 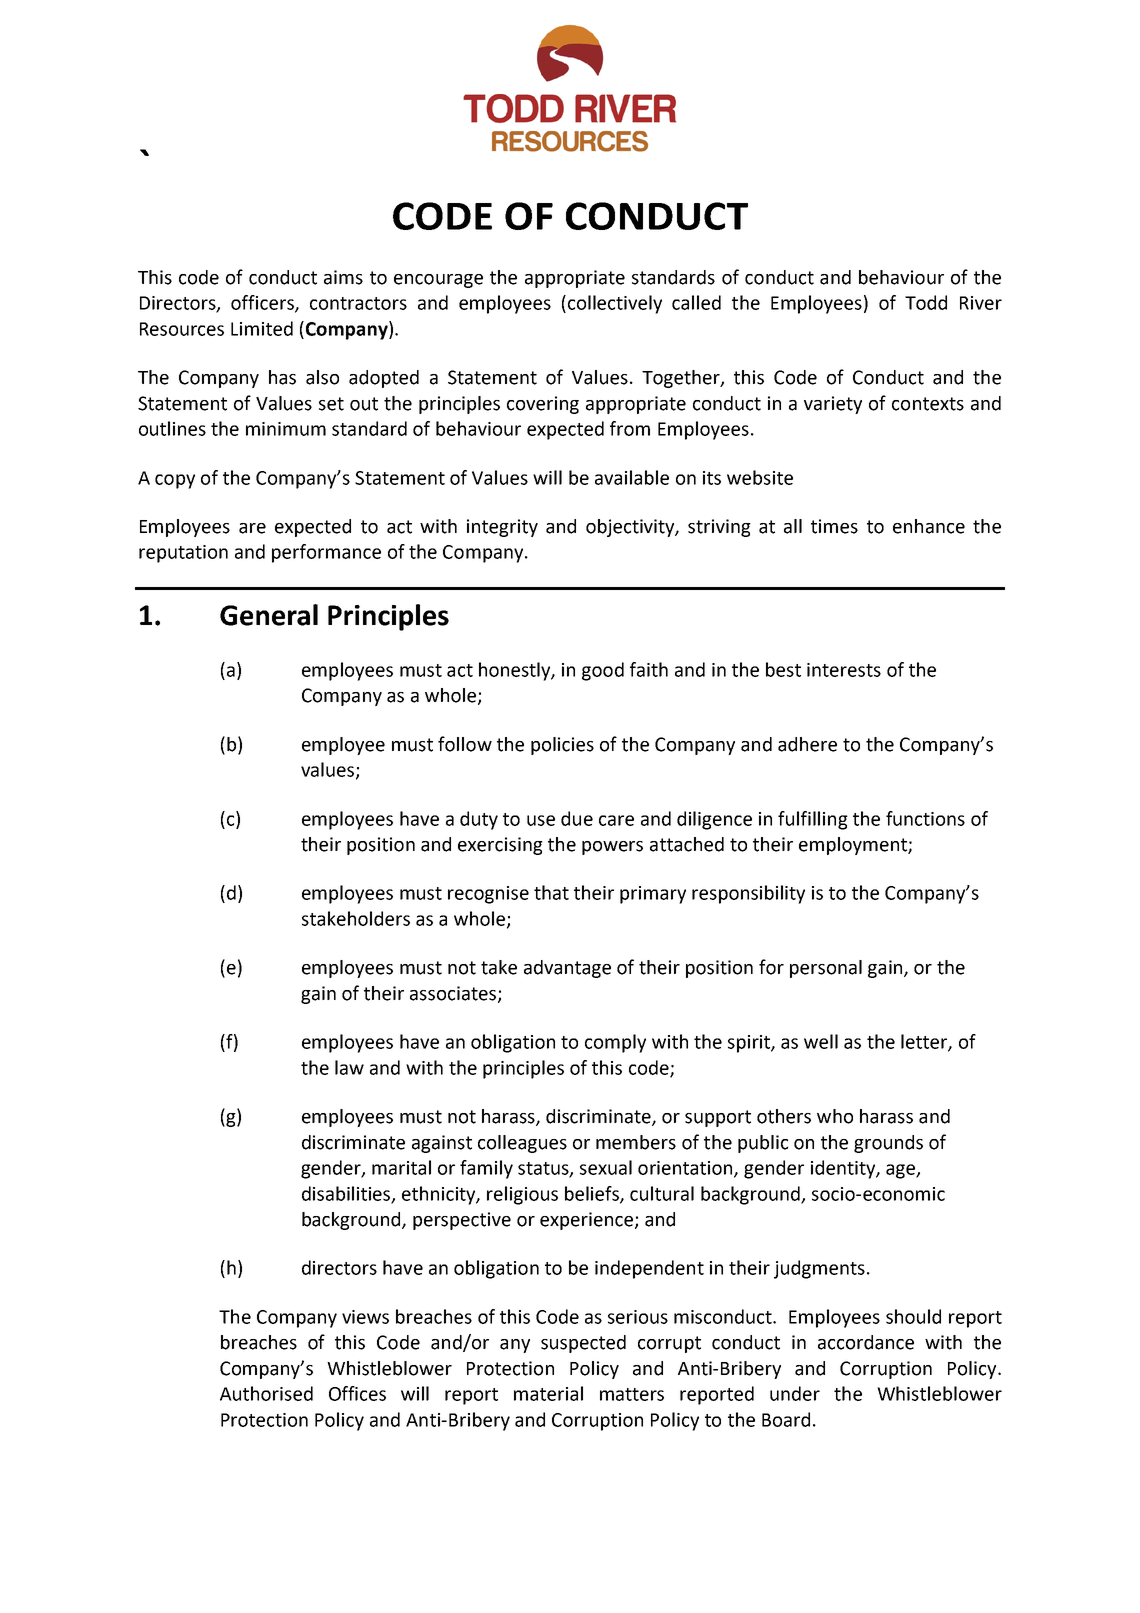 I want to click on powers, so click(x=612, y=848).
